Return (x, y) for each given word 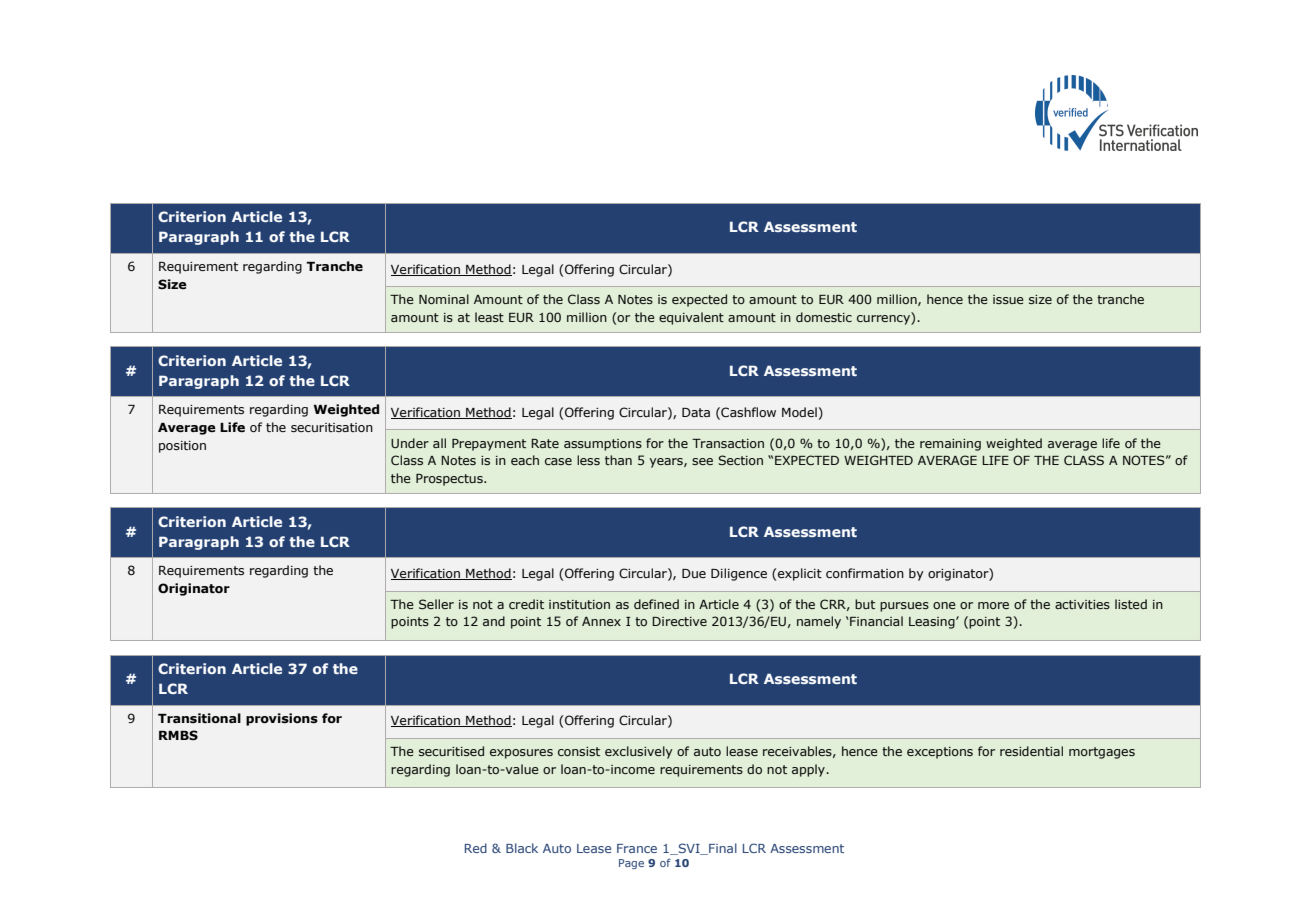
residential (1031, 751)
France (637, 848)
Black (522, 848)
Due (694, 573)
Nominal (444, 299)
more (993, 605)
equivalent (691, 318)
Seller (436, 604)
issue (1008, 299)
